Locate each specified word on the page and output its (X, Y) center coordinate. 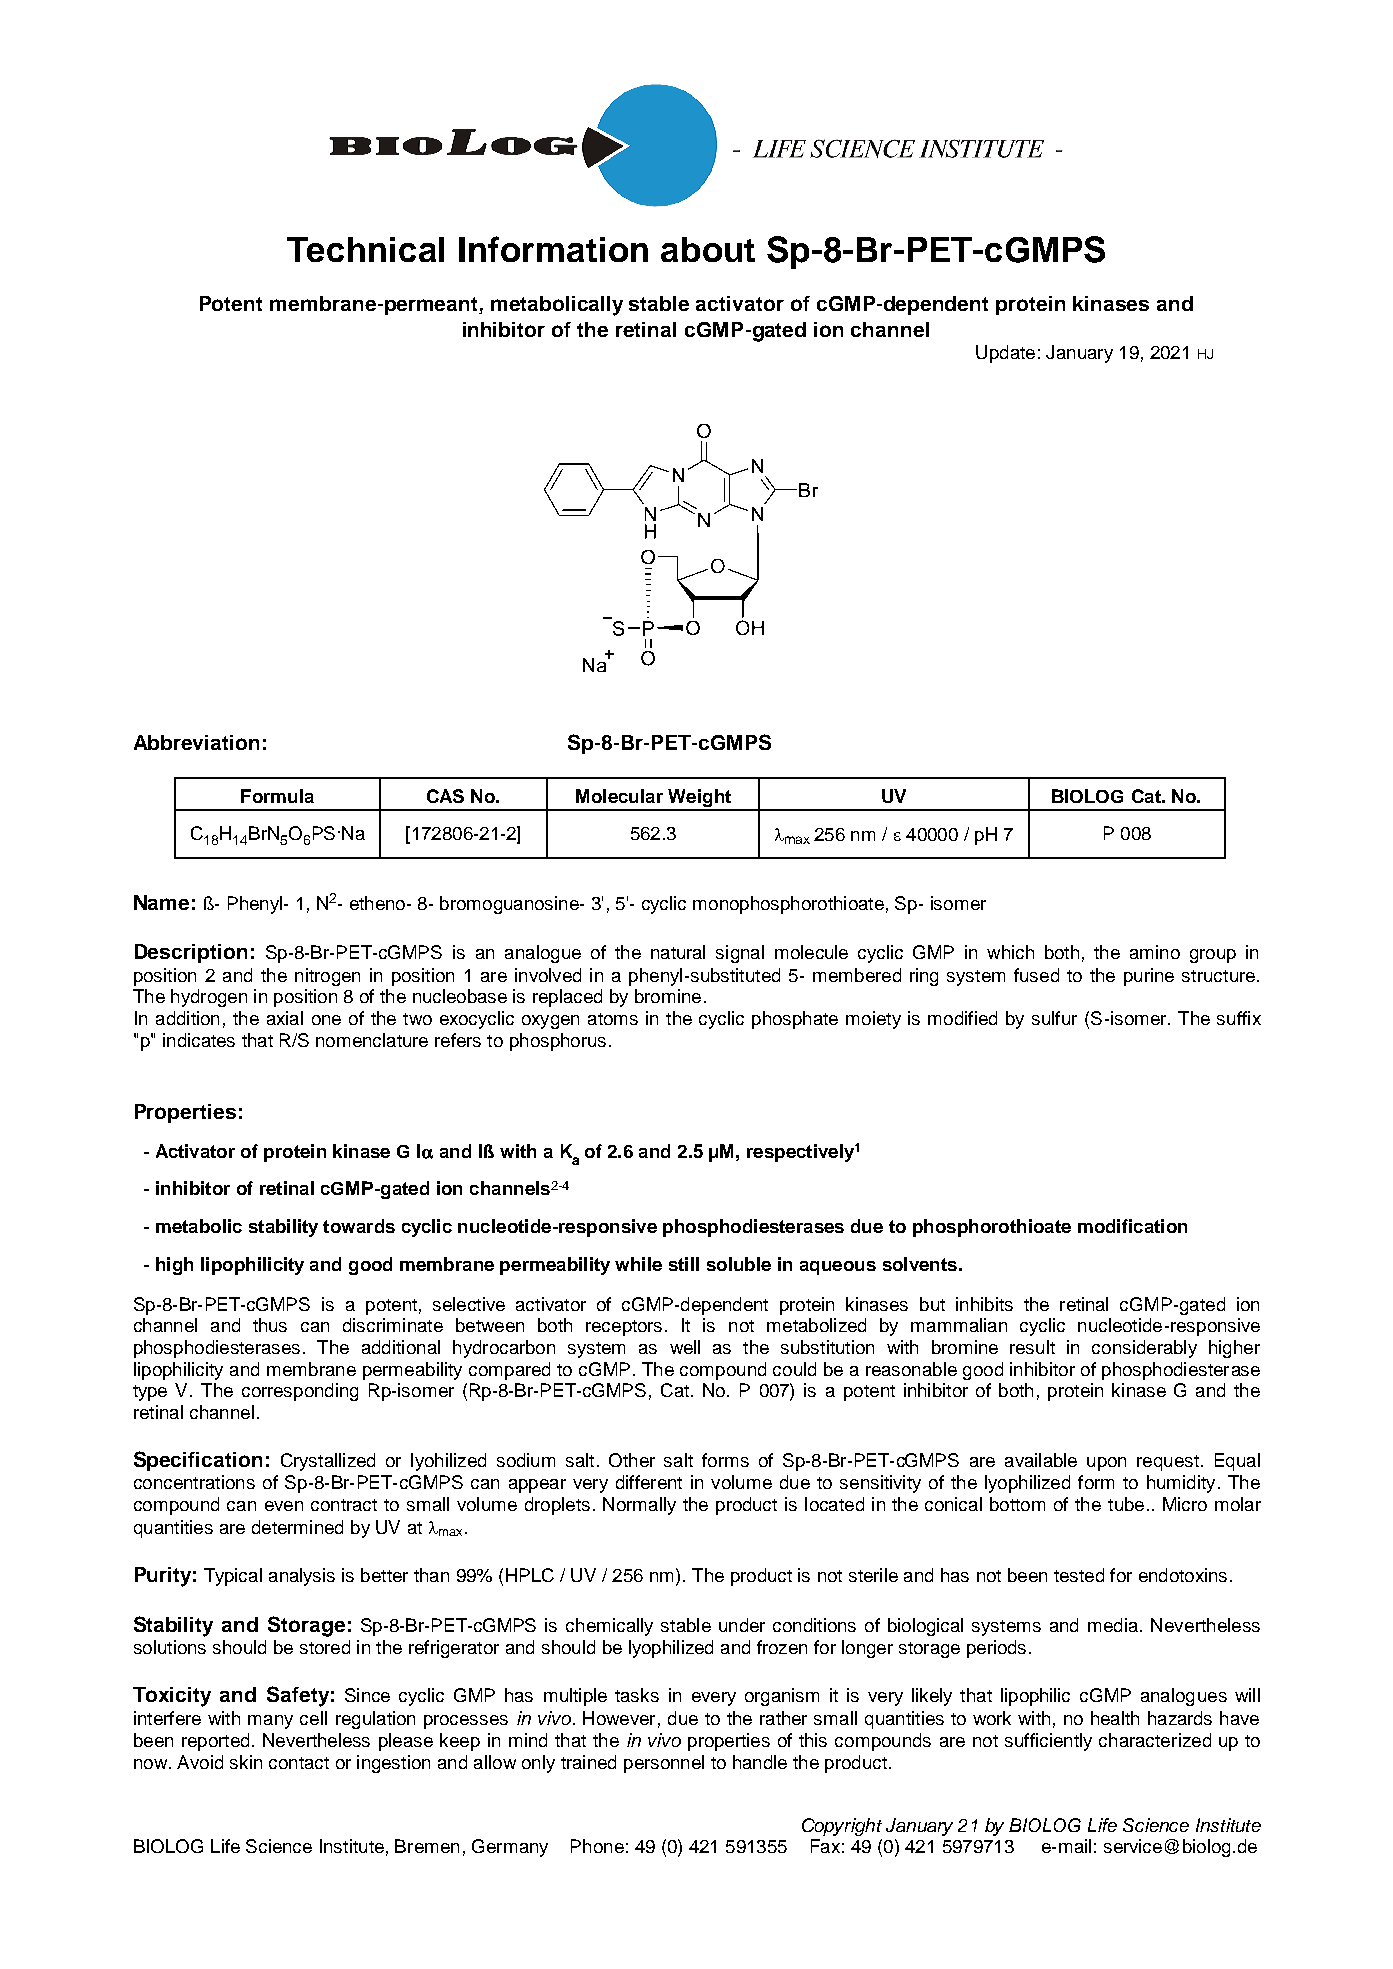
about (708, 249)
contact (299, 1763)
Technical (365, 249)
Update (1005, 354)
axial (285, 1018)
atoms (613, 1019)
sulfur (1054, 1018)
